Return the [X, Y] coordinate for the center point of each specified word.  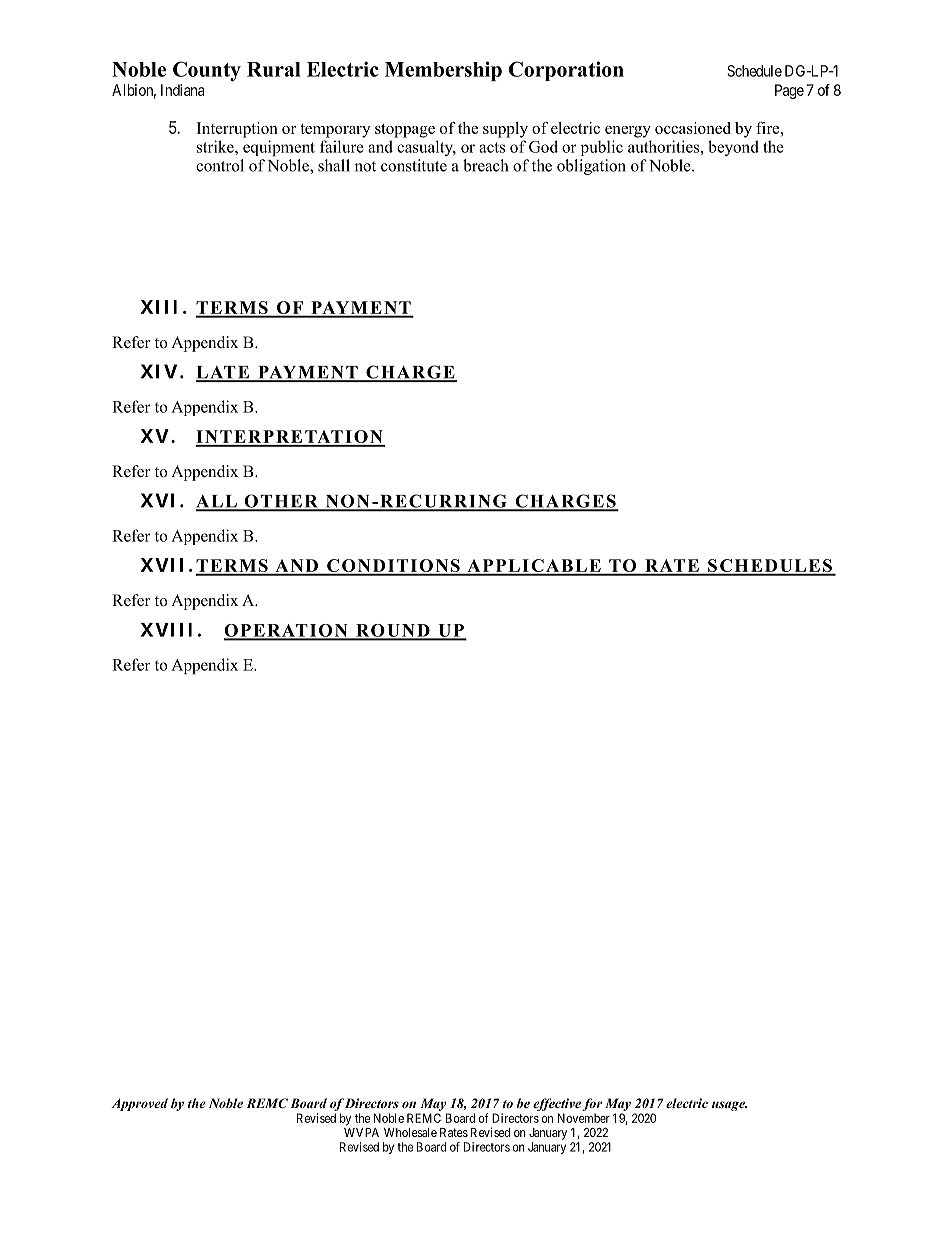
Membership [443, 71]
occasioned [693, 128]
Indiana [182, 90]
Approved [139, 1104]
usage [729, 1106]
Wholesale [410, 1132]
